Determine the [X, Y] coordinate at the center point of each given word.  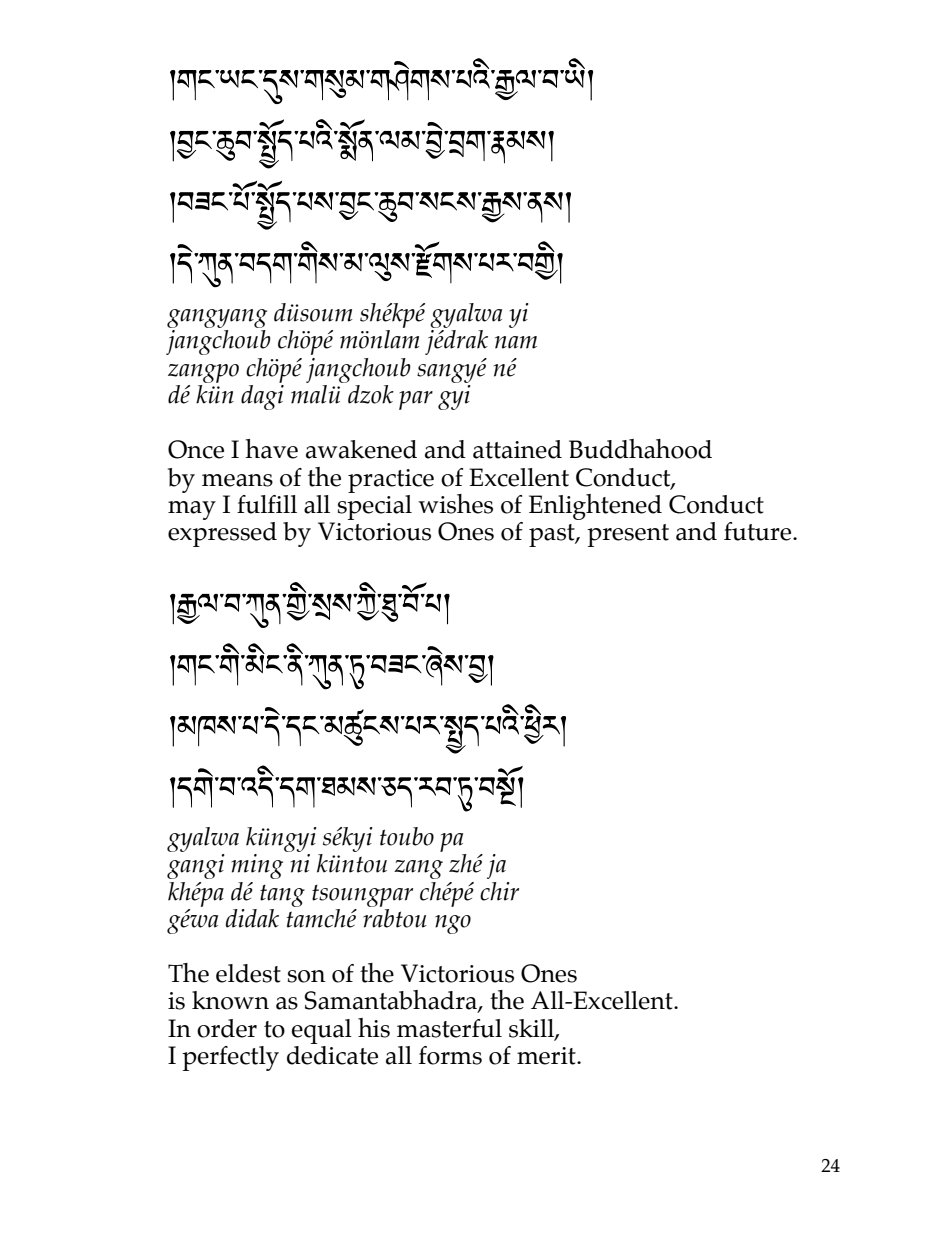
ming [257, 866]
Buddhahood [640, 449]
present [628, 535]
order [227, 1028]
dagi [262, 397]
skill [532, 1029]
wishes [455, 504]
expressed [222, 534]
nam [516, 342]
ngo [453, 924]
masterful [449, 1028]
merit [547, 1056]
